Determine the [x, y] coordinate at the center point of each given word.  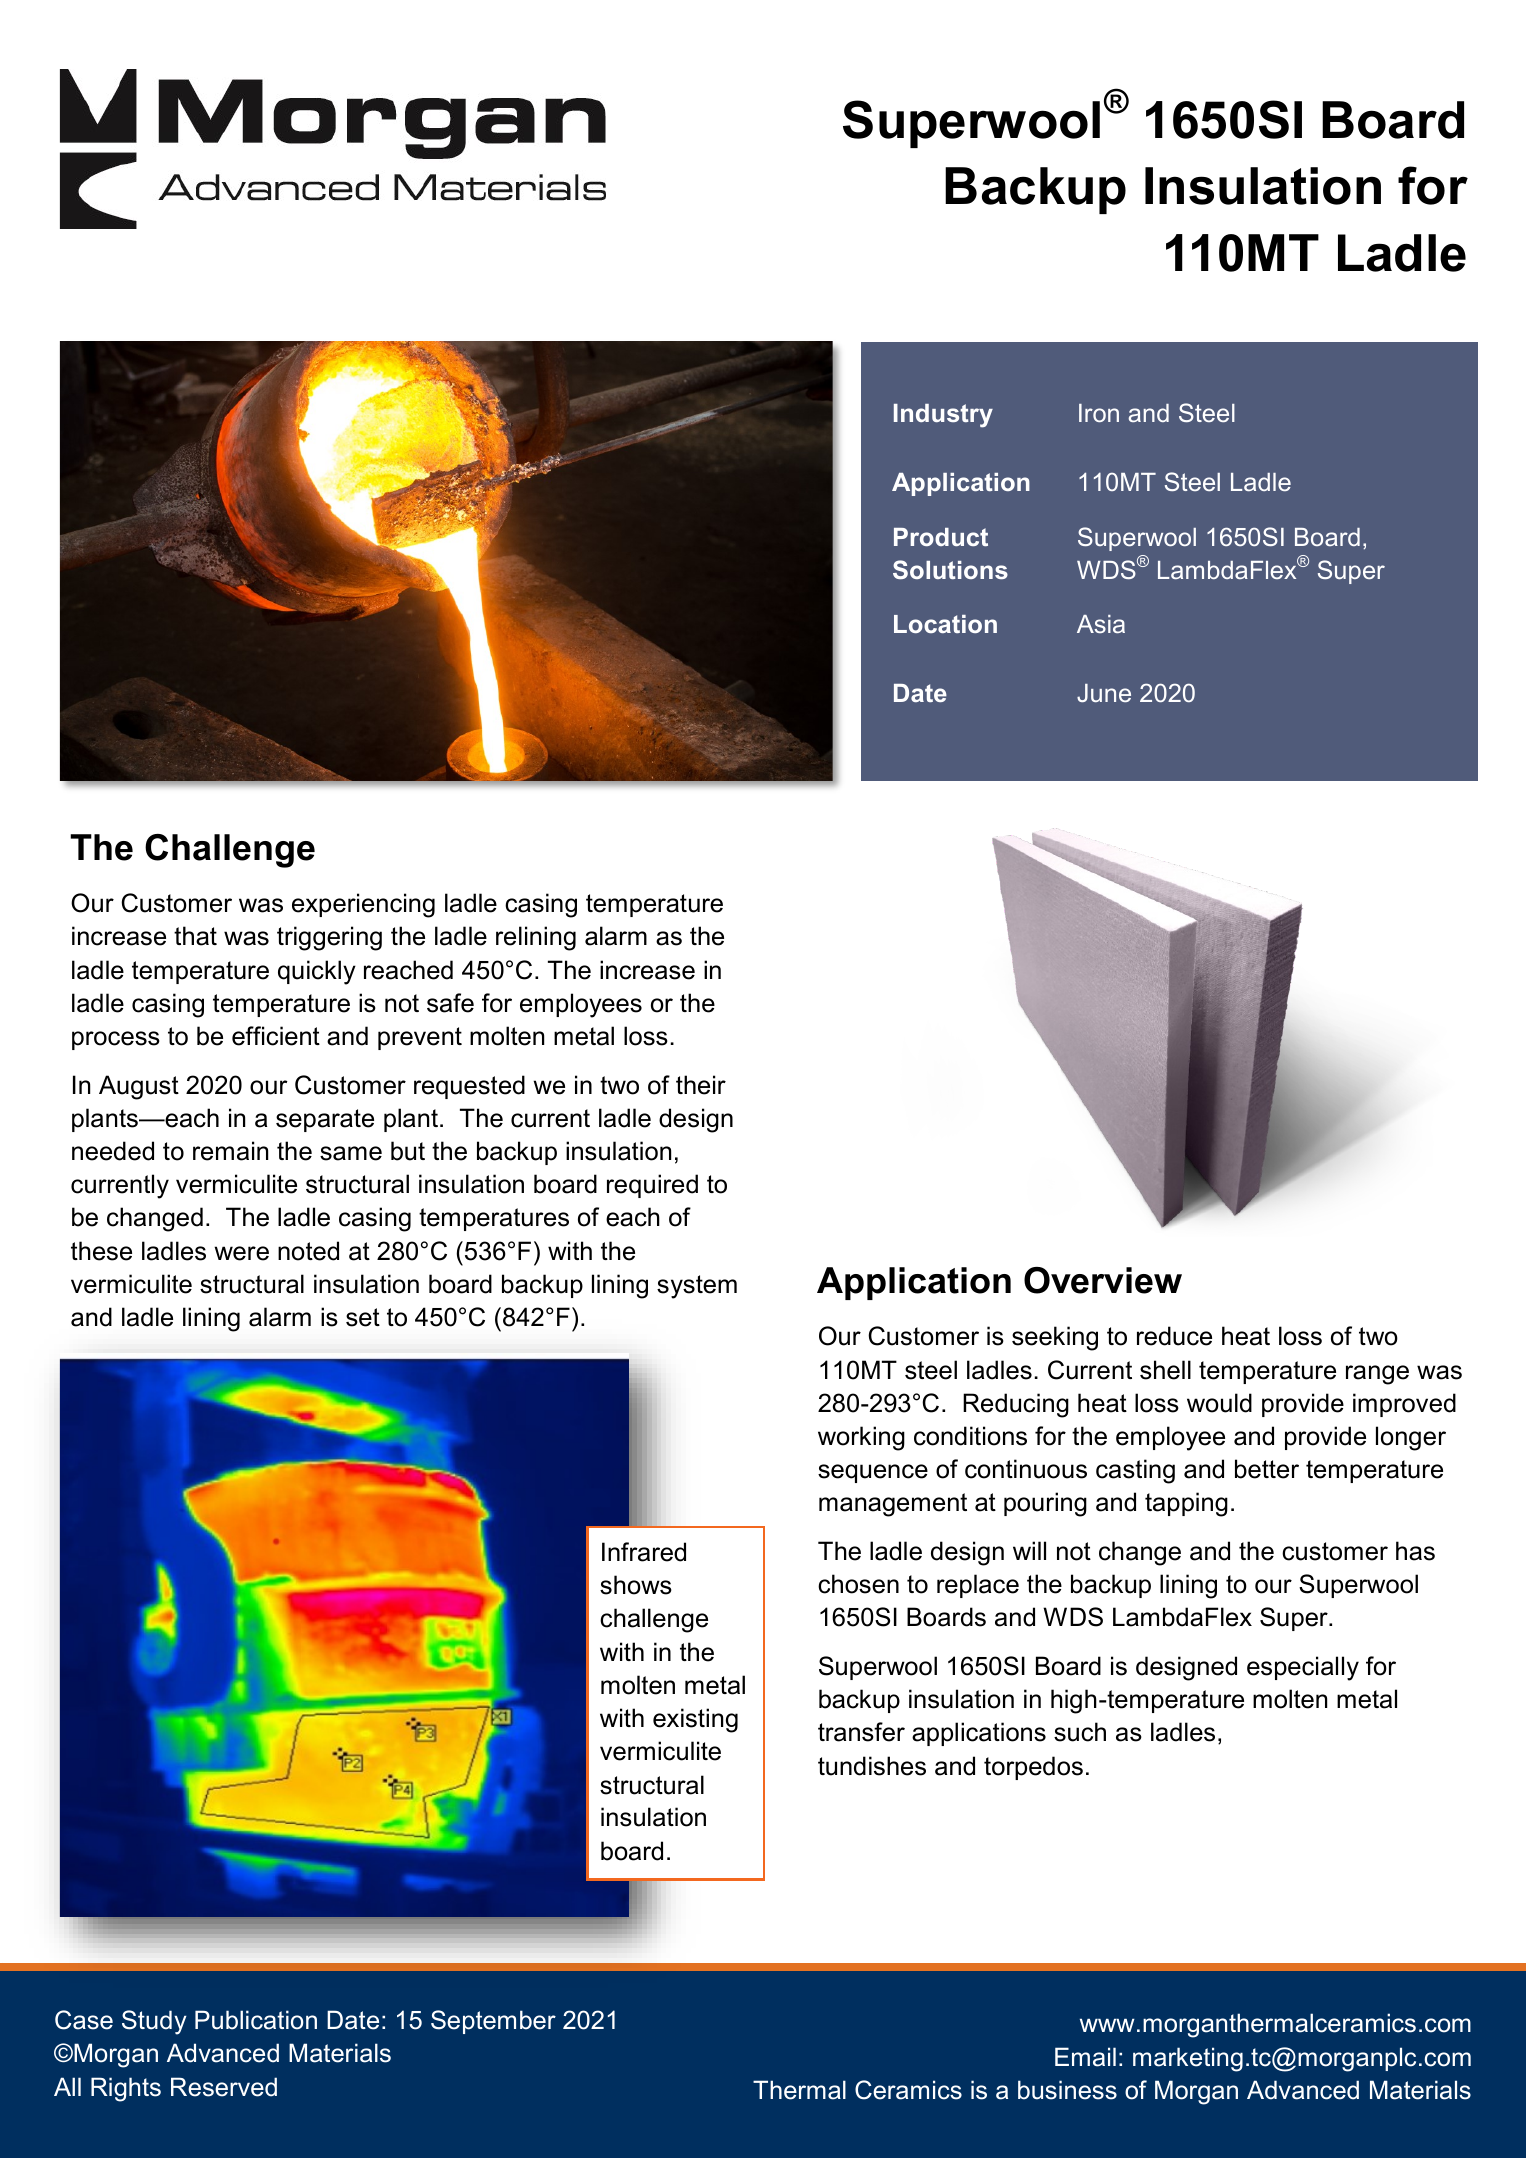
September [493, 2022]
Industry [943, 416]
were [241, 1253]
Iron [1099, 413]
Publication [256, 2020]
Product [941, 537]
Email [1085, 2057]
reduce [1174, 1336]
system [697, 1287]
